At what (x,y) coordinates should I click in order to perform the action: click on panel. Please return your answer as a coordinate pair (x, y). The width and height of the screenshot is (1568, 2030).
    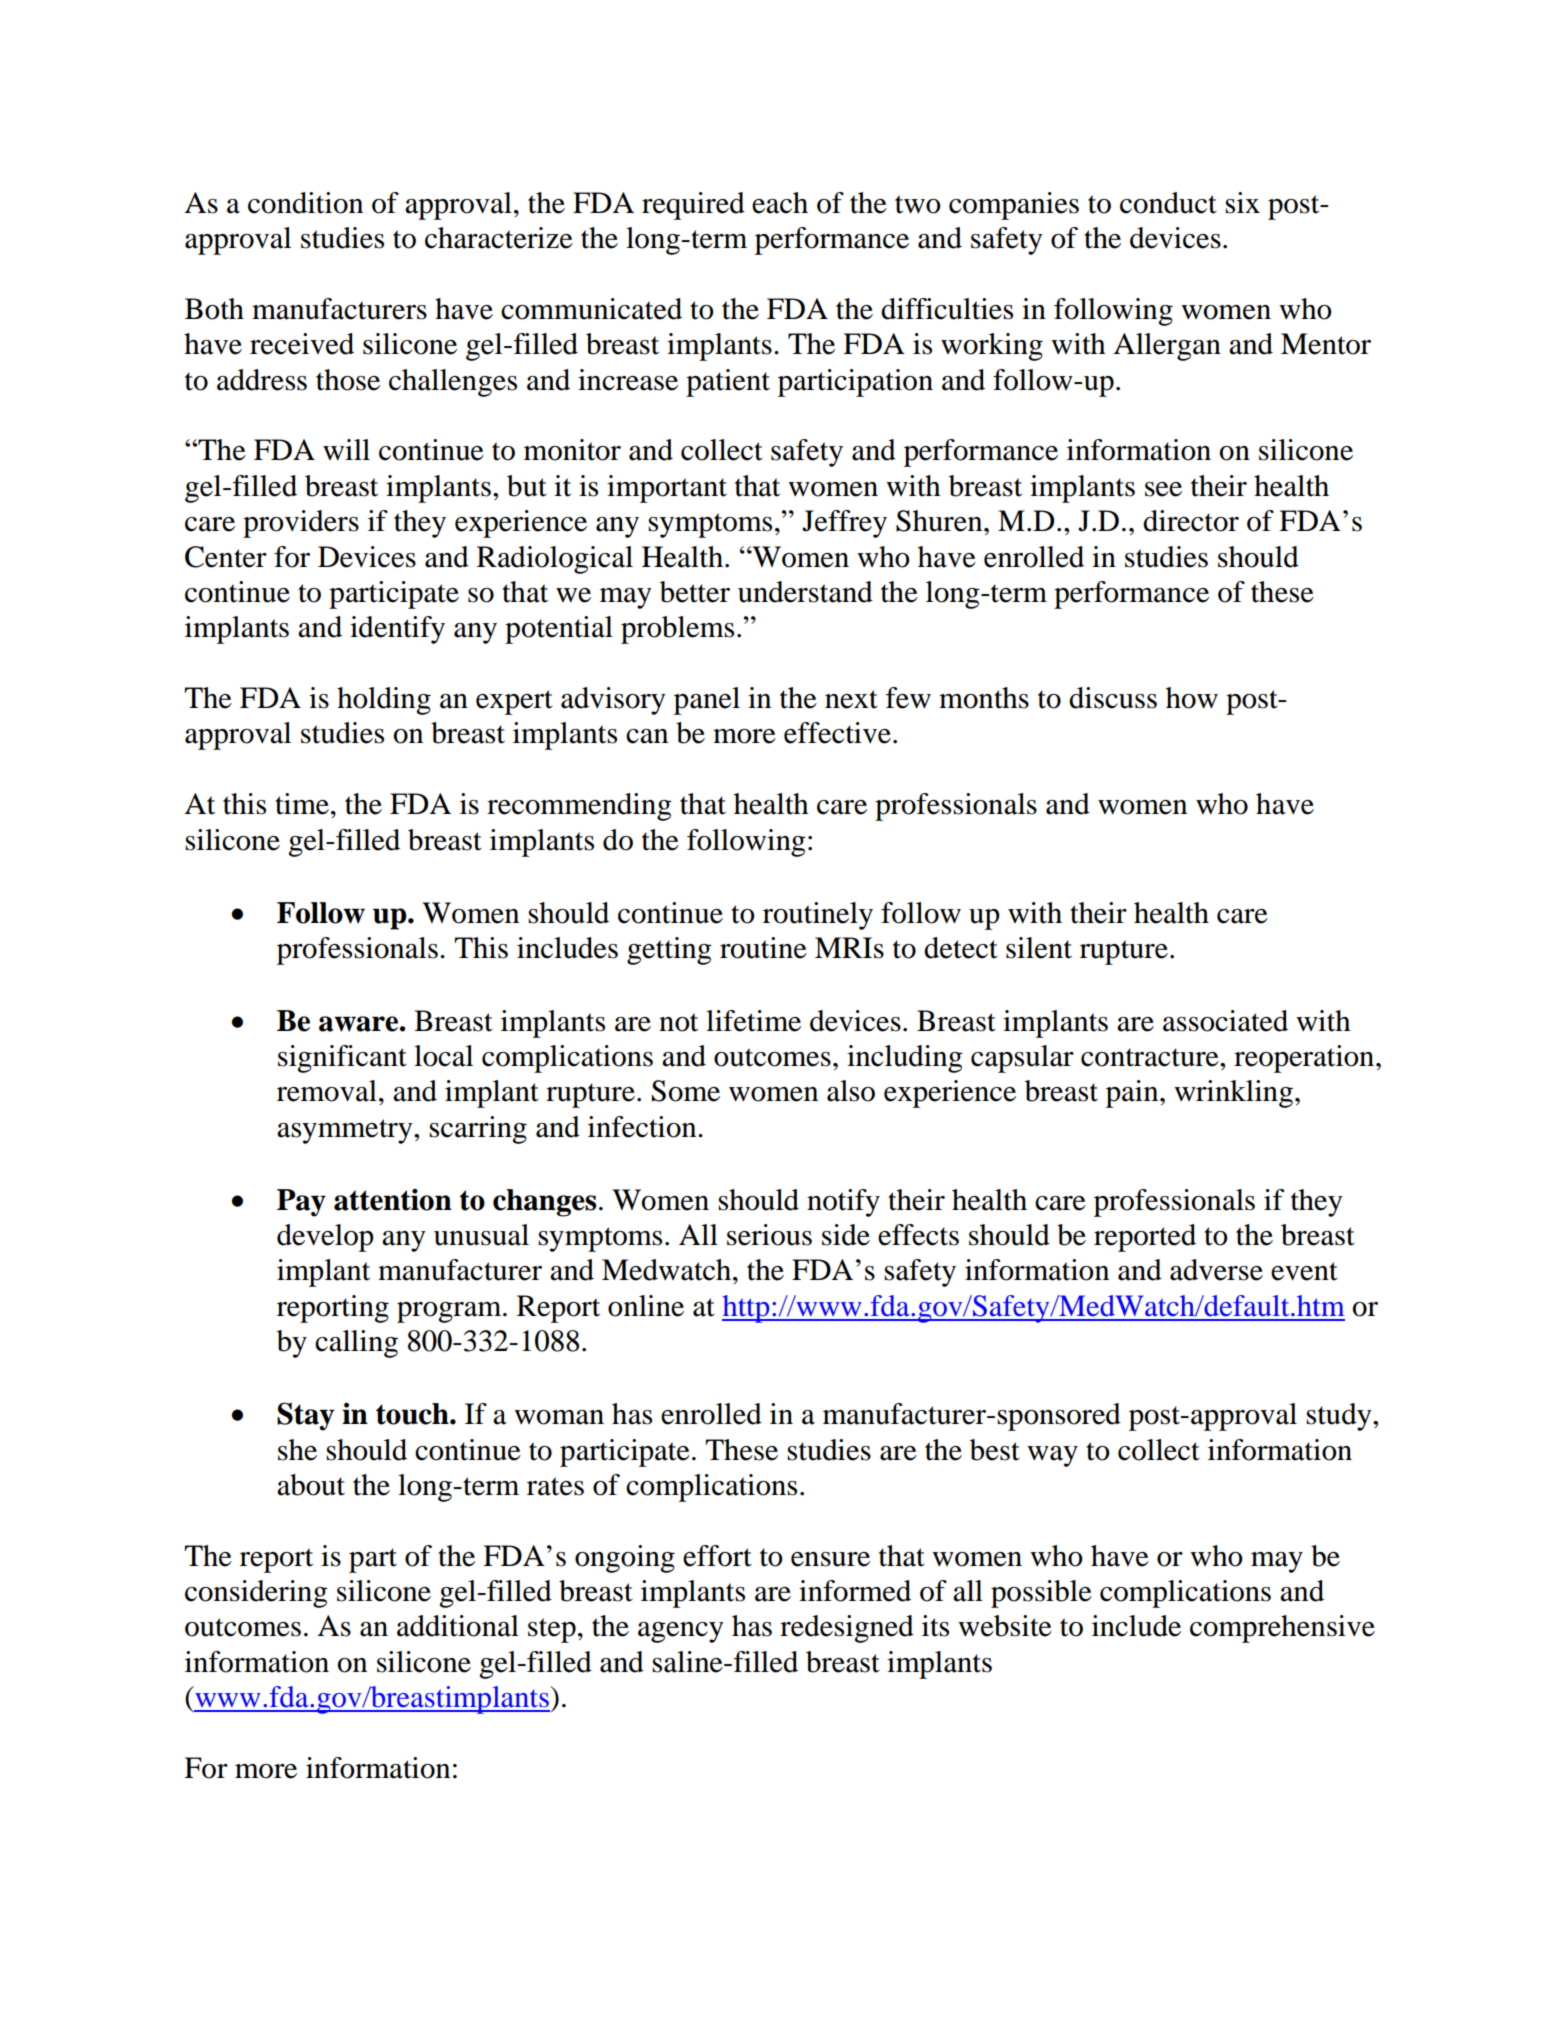
    Looking at the image, I should click on (707, 701).
